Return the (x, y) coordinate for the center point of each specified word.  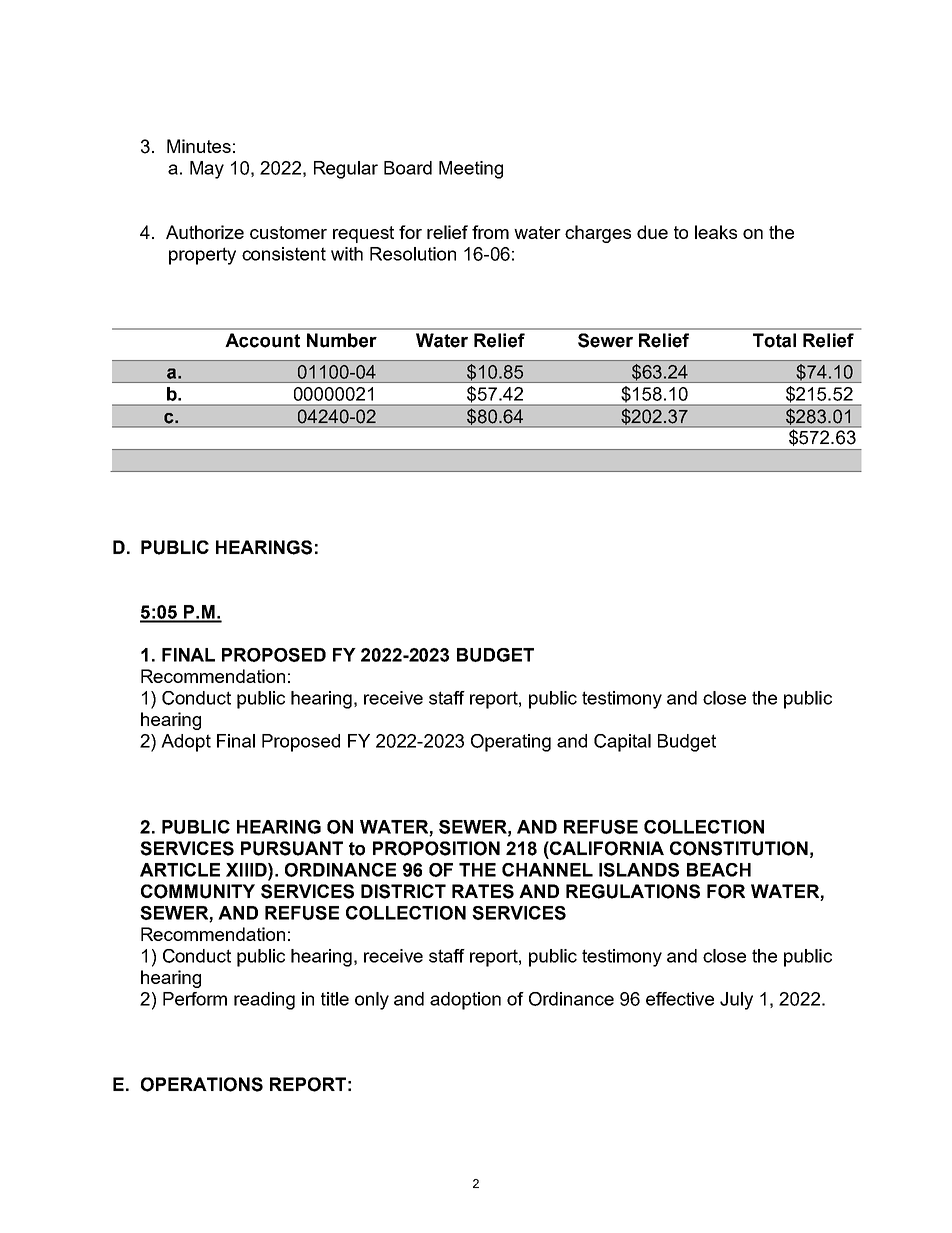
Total (774, 340)
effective (680, 999)
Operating (511, 743)
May (207, 170)
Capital (622, 743)
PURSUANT (292, 848)
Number (342, 340)
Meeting (471, 170)
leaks (716, 232)
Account (262, 340)
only (372, 1001)
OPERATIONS (202, 1084)
